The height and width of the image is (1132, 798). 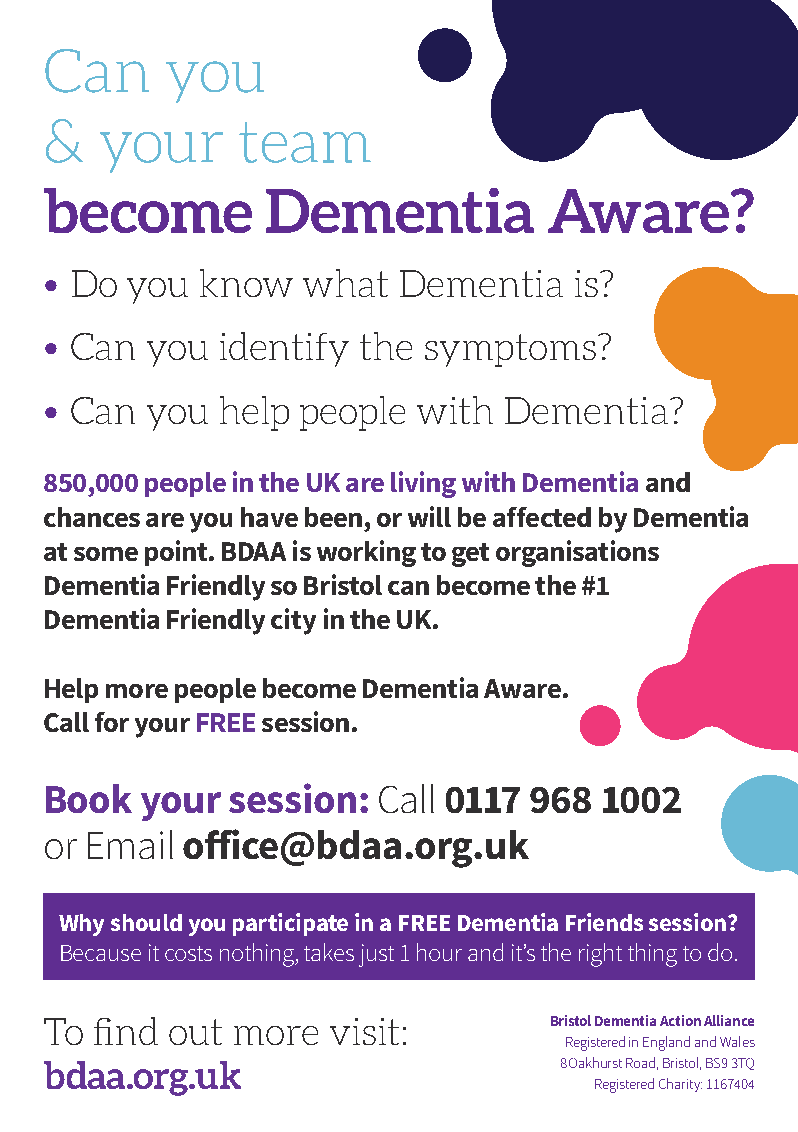 I want to click on point, so click(x=177, y=553).
